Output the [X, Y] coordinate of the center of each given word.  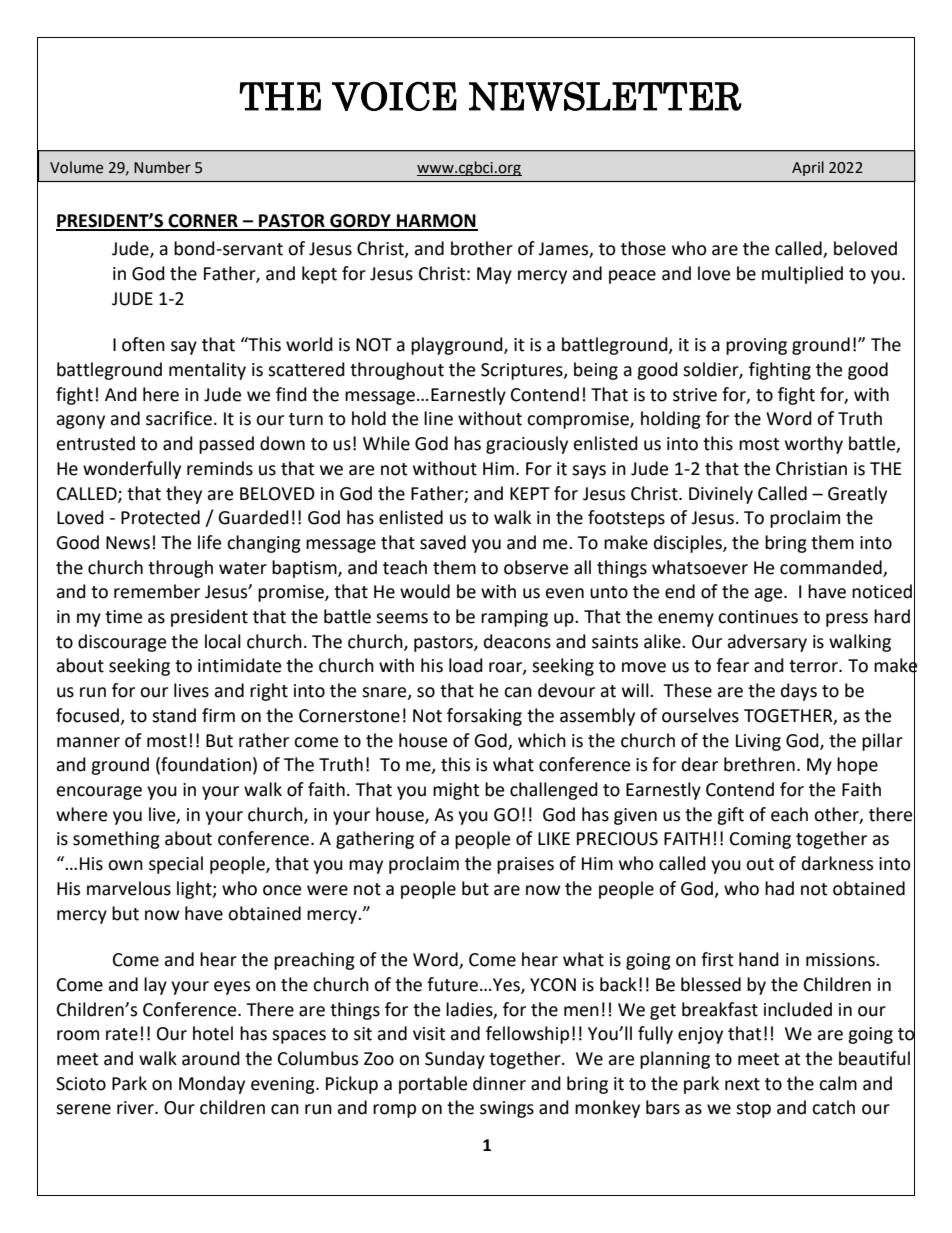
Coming [760, 840]
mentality [207, 371]
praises [525, 865]
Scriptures [523, 371]
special [176, 865]
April [808, 168]
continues [758, 617]
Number [162, 167]
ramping [514, 618]
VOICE [394, 96]
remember [157, 591]
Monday [212, 1085]
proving [756, 346]
